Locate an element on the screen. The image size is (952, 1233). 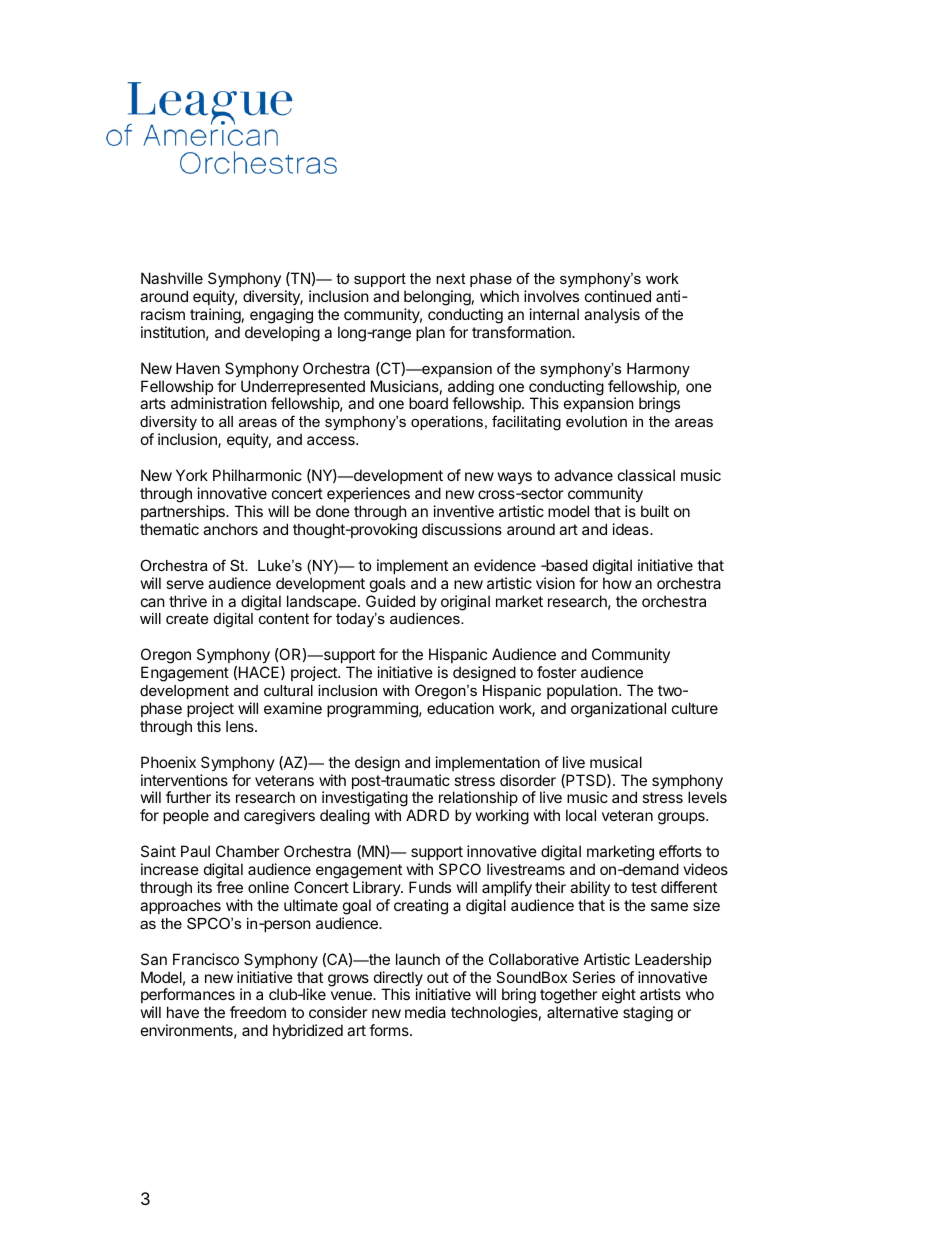
performances is located at coordinates (188, 997).
